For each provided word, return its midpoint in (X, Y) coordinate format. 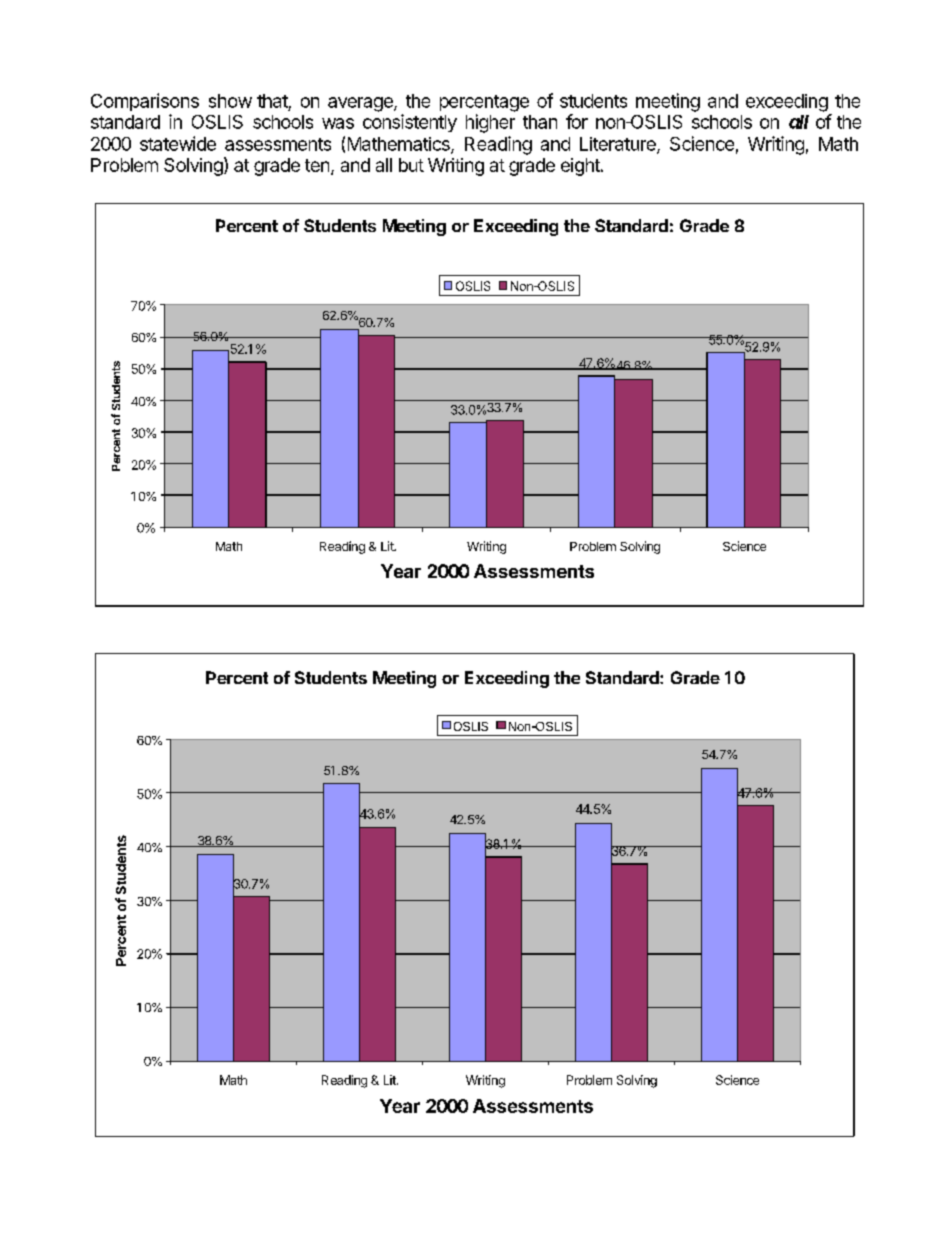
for (577, 121)
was (338, 123)
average (361, 104)
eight (581, 167)
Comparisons (145, 102)
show (230, 101)
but (411, 165)
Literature (619, 145)
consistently (410, 123)
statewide (178, 143)
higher (490, 123)
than (540, 122)
